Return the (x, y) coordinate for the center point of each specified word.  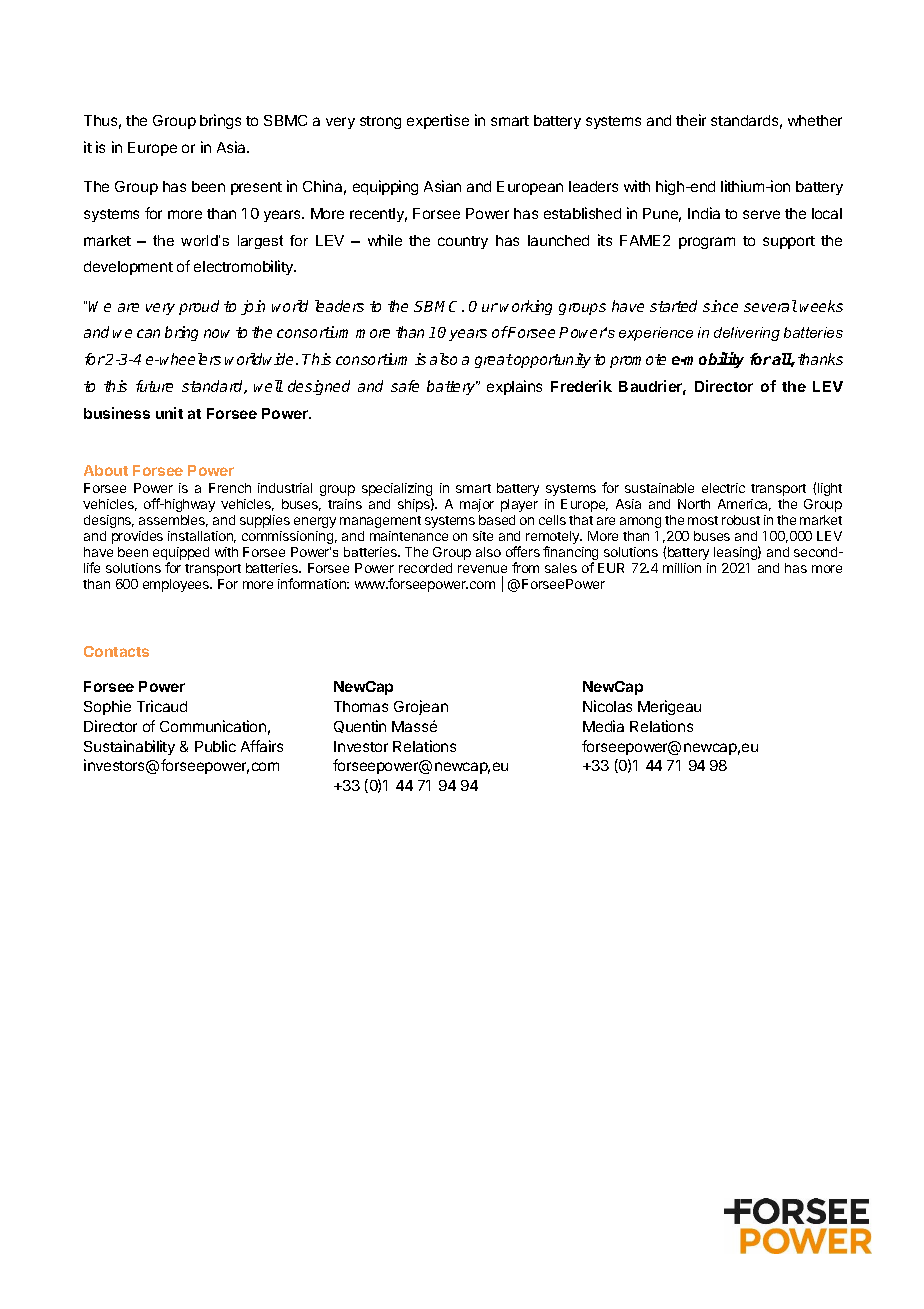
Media (603, 726)
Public (215, 746)
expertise (438, 121)
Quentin (360, 726)
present (256, 188)
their (691, 120)
